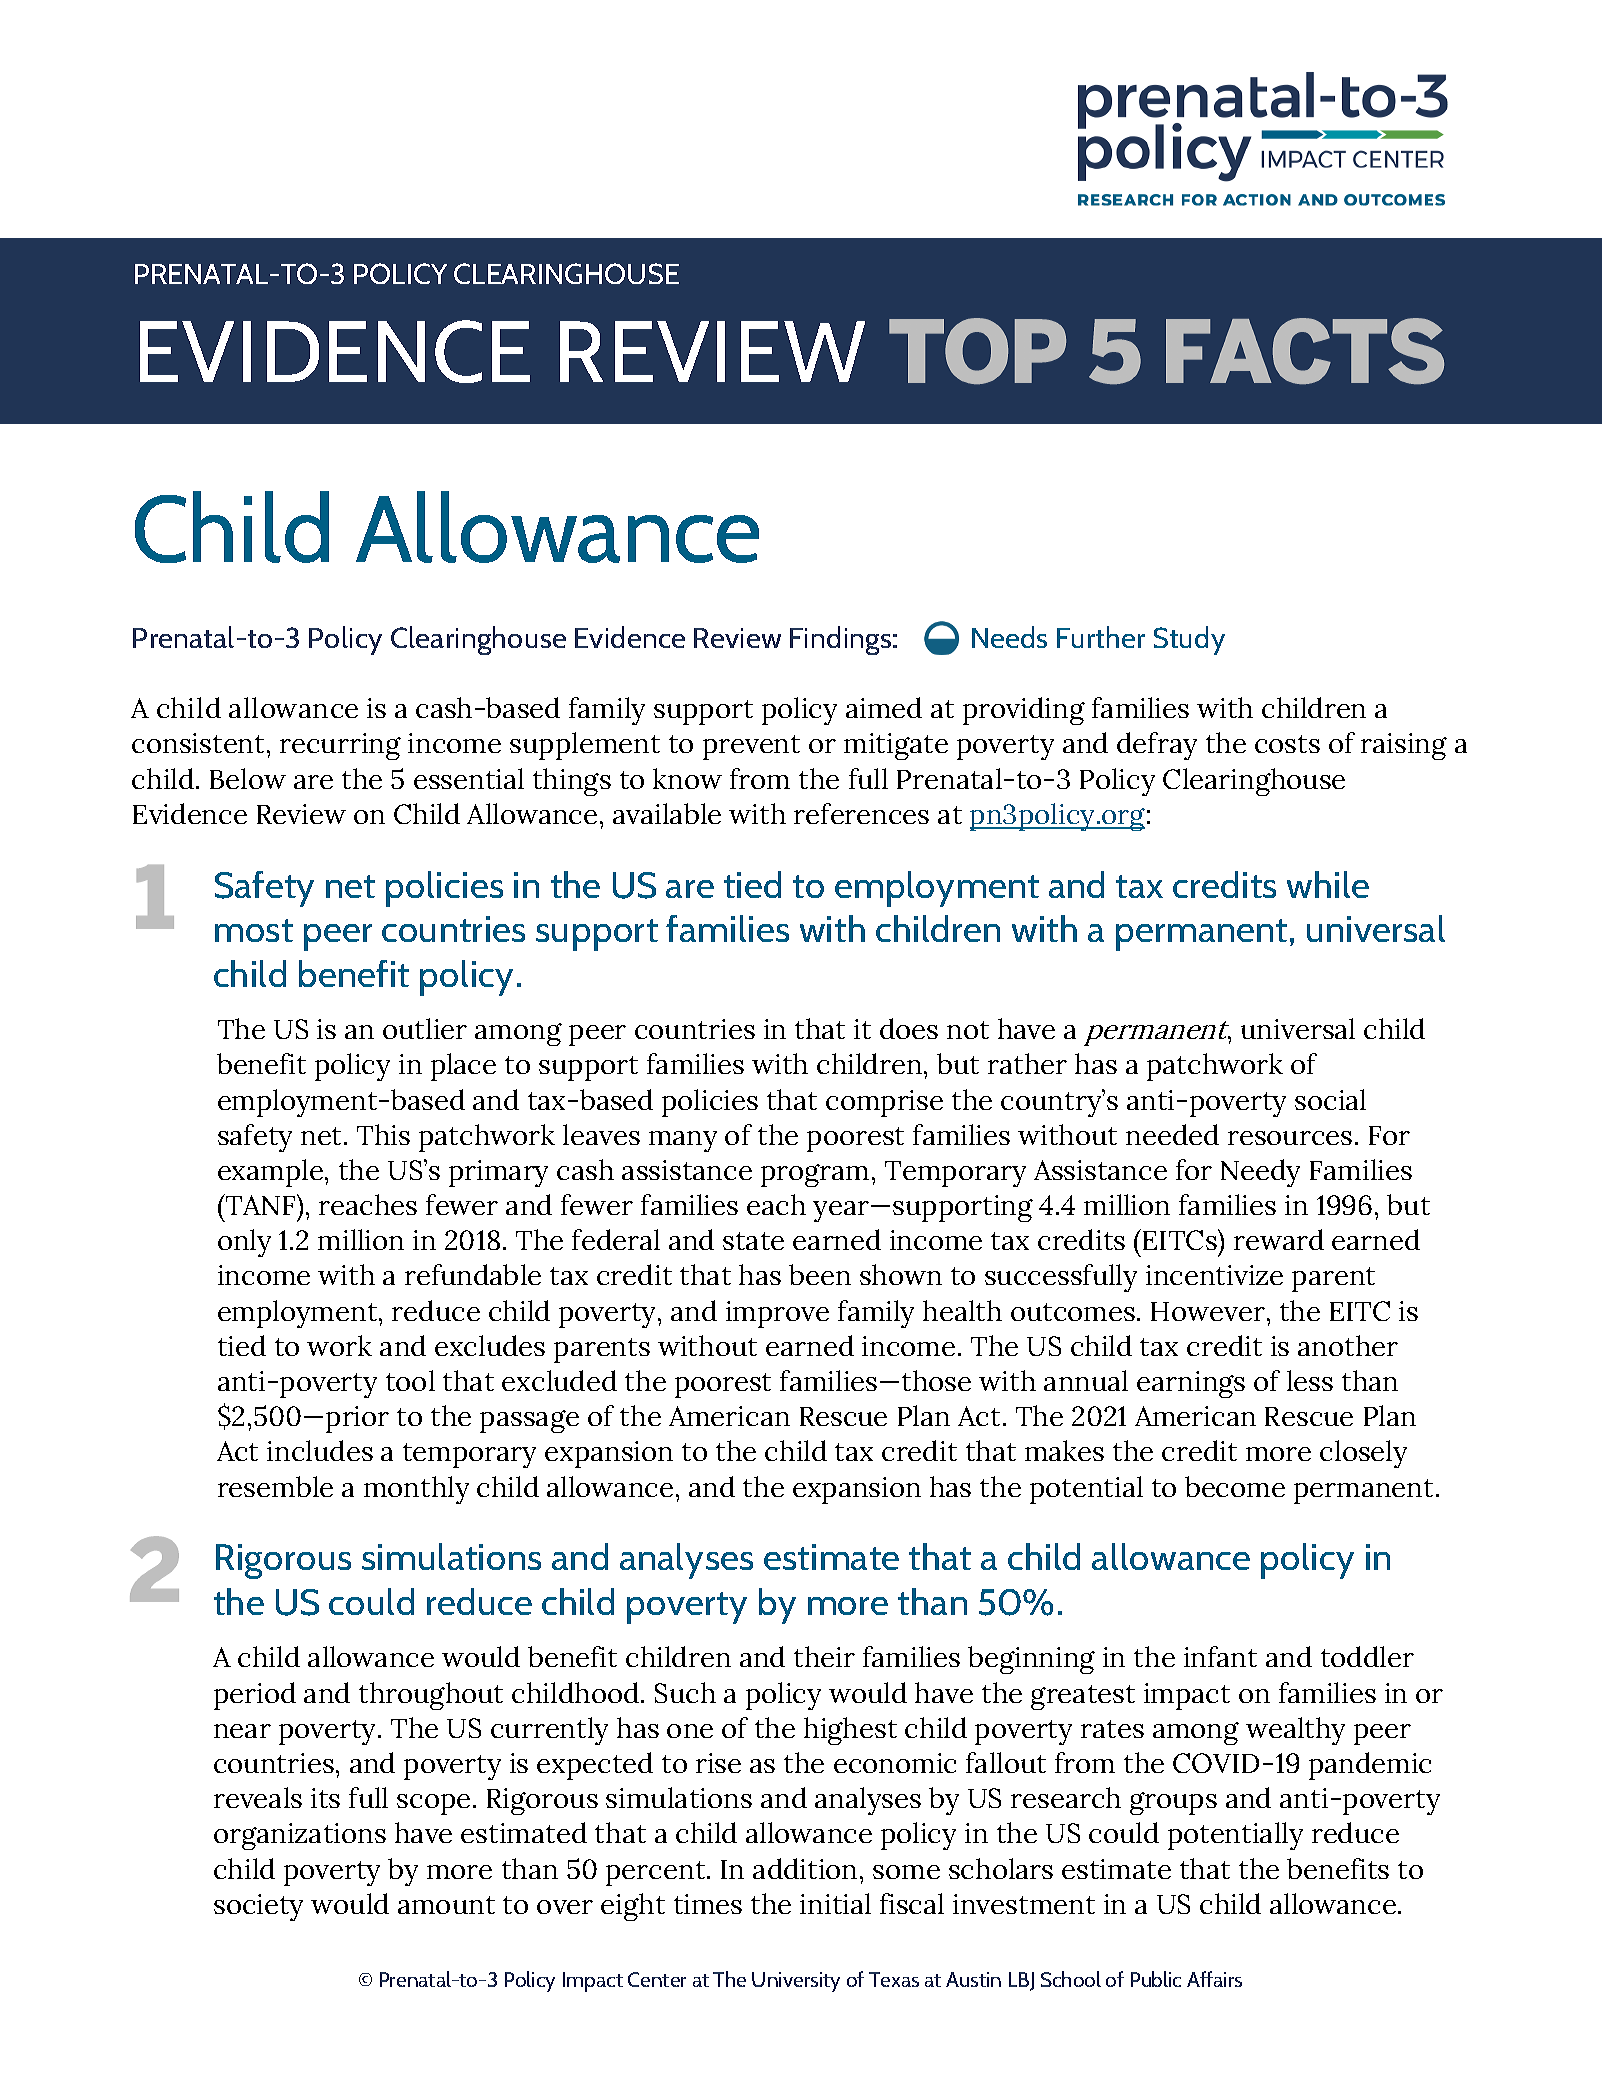 Image resolution: width=1602 pixels, height=2074 pixels. What do you see at coordinates (473, 1274) in the page?
I see `refundable` at bounding box center [473, 1274].
